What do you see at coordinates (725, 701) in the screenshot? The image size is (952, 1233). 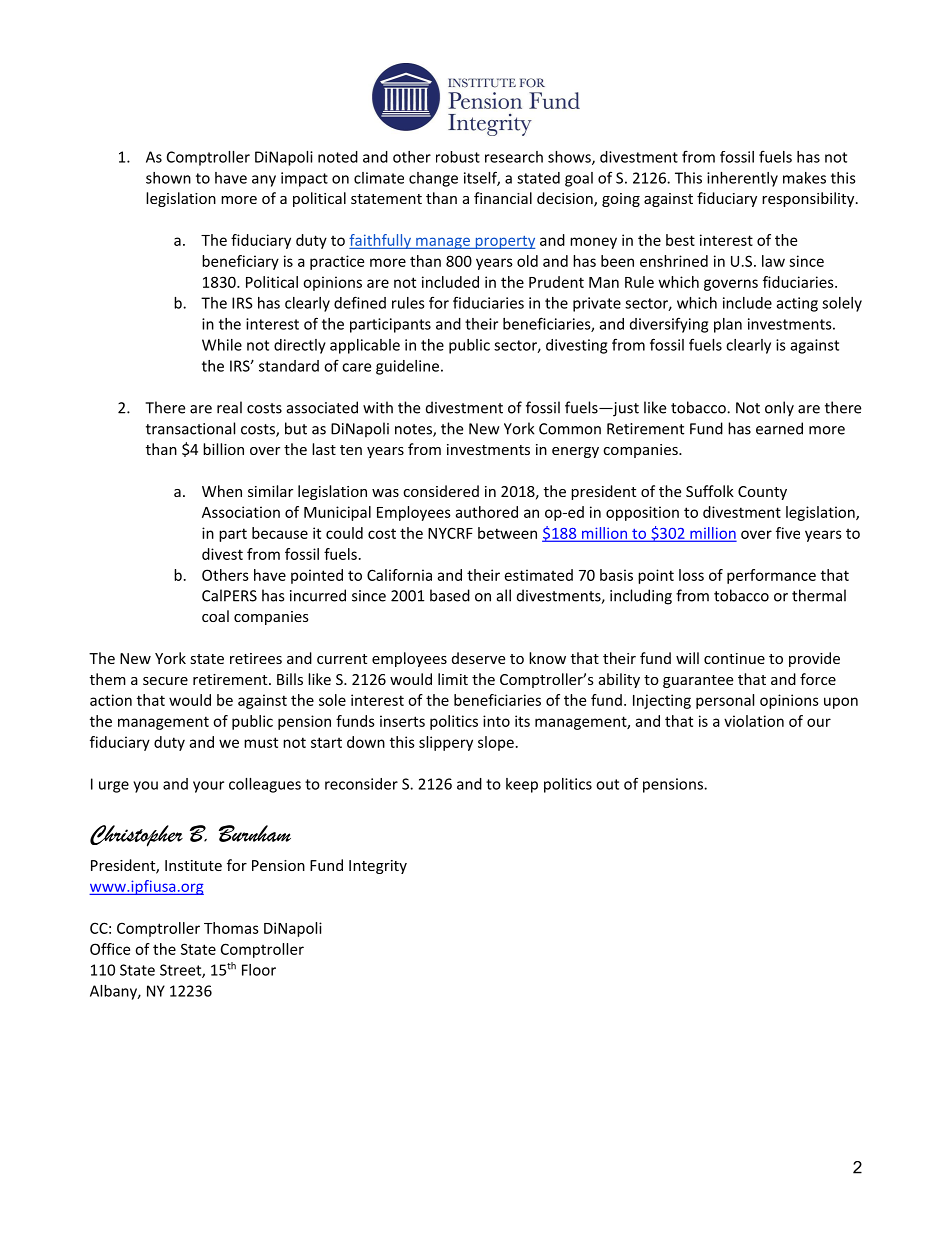 I see `personal` at bounding box center [725, 701].
